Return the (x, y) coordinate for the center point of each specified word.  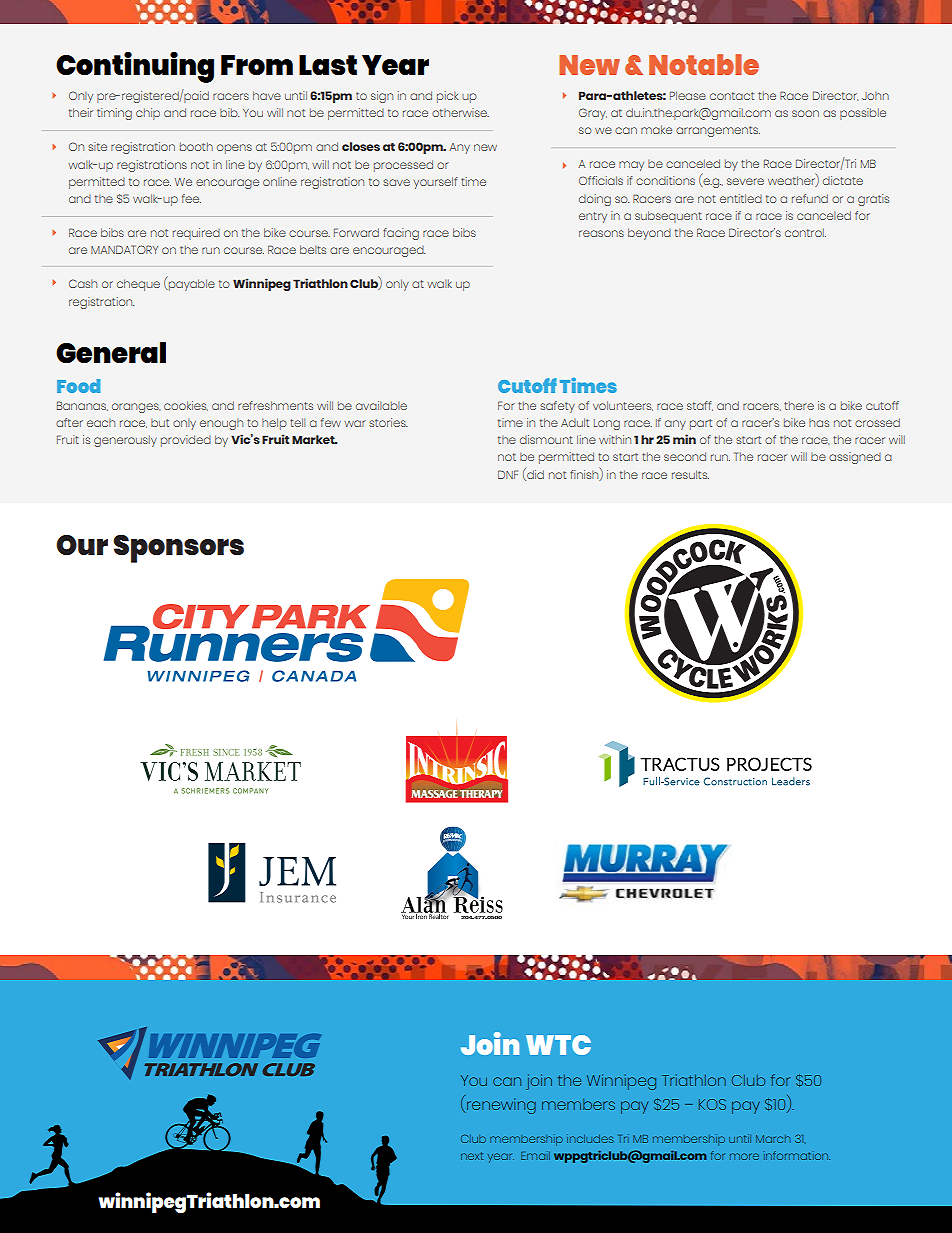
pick (448, 97)
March (773, 1139)
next (472, 1156)
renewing (500, 1106)
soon (805, 113)
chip (148, 114)
